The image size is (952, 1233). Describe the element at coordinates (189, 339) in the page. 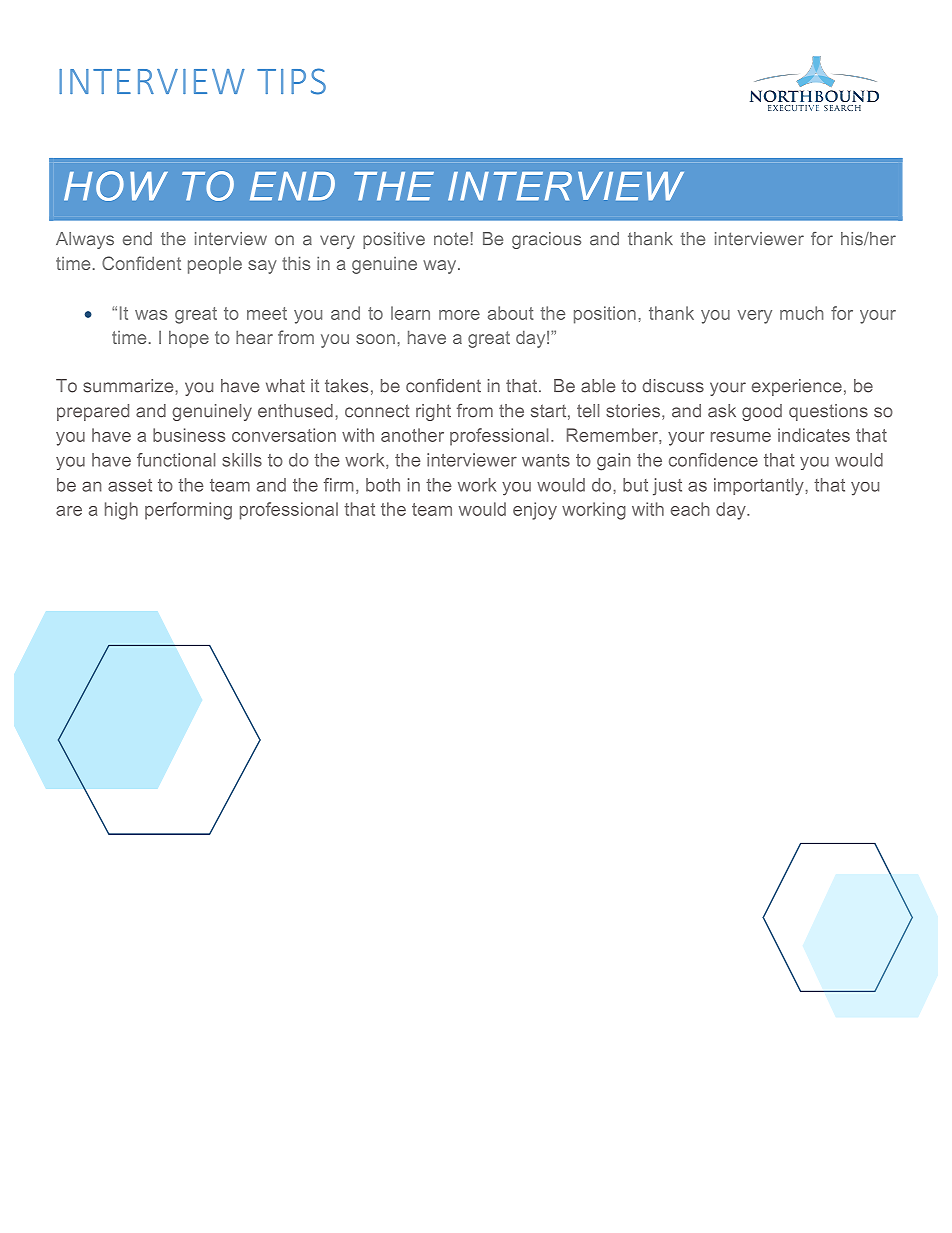

I see `hope` at that location.
